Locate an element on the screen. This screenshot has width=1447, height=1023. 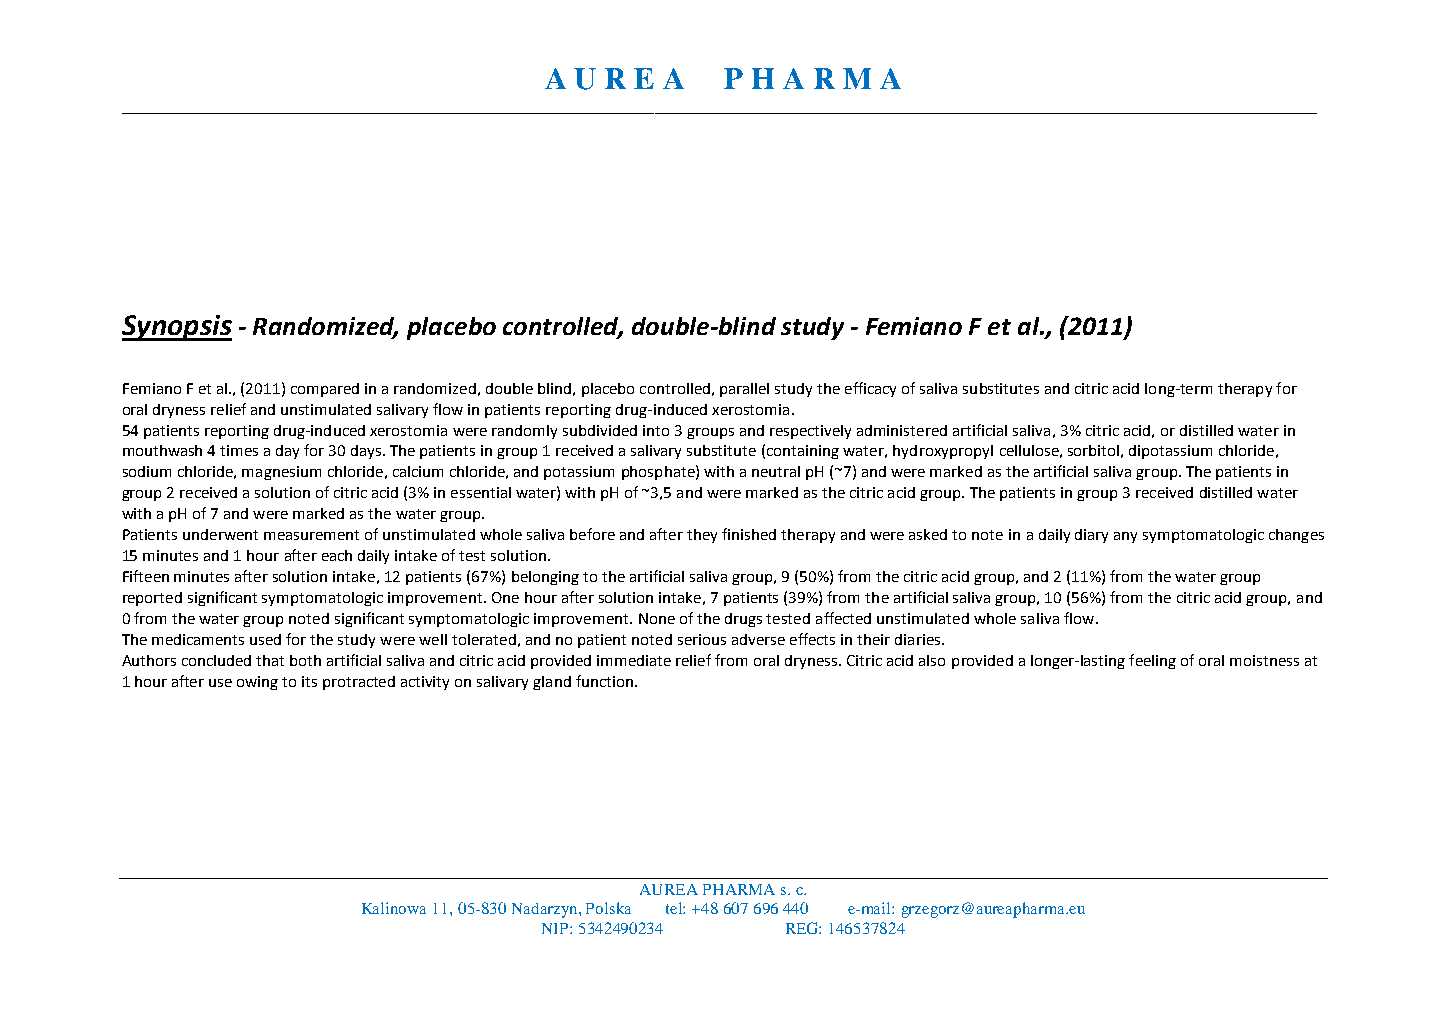
Synopsis is located at coordinates (177, 328).
